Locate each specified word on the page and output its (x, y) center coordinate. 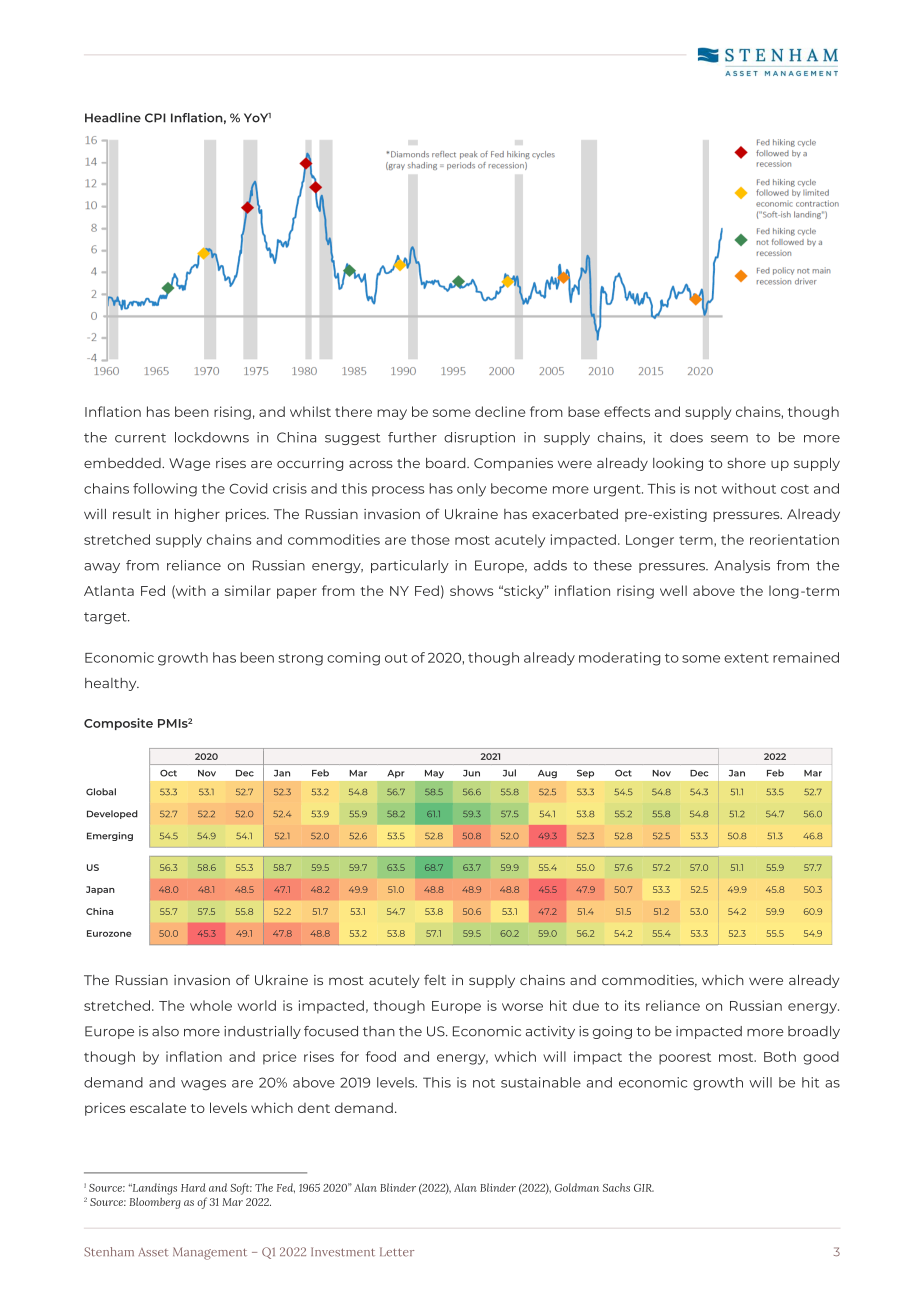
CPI (155, 118)
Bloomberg (155, 1203)
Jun (471, 773)
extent (746, 658)
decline (500, 411)
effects (627, 411)
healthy (112, 684)
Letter (397, 1252)
